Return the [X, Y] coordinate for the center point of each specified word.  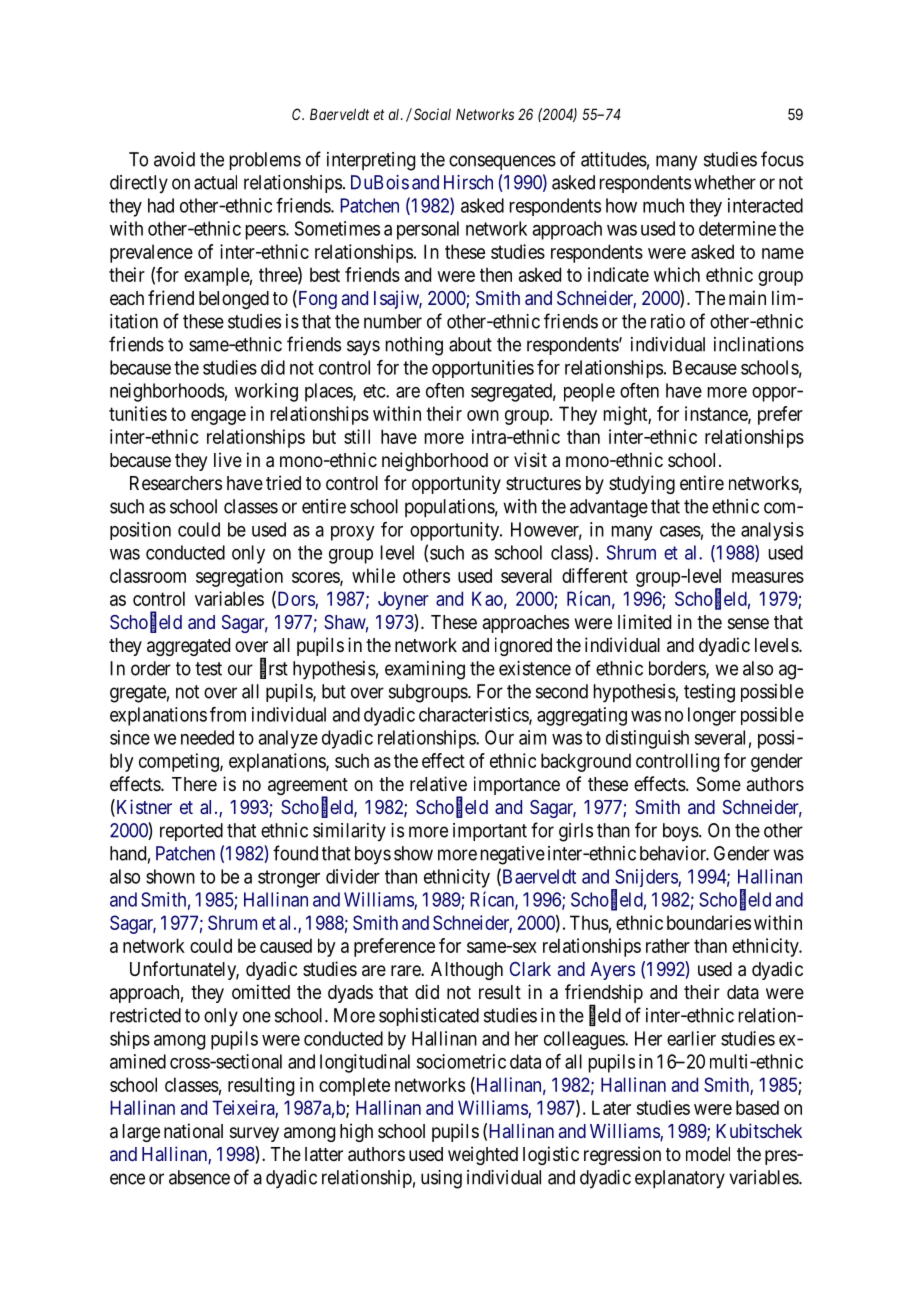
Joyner [403, 600]
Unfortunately [184, 970]
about [470, 344]
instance [717, 414]
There [194, 784]
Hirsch [468, 182]
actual [215, 182]
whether [725, 182]
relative [438, 784]
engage [218, 417]
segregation [239, 577]
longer [712, 716]
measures [768, 577]
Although [467, 971]
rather [668, 945]
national [193, 1131]
